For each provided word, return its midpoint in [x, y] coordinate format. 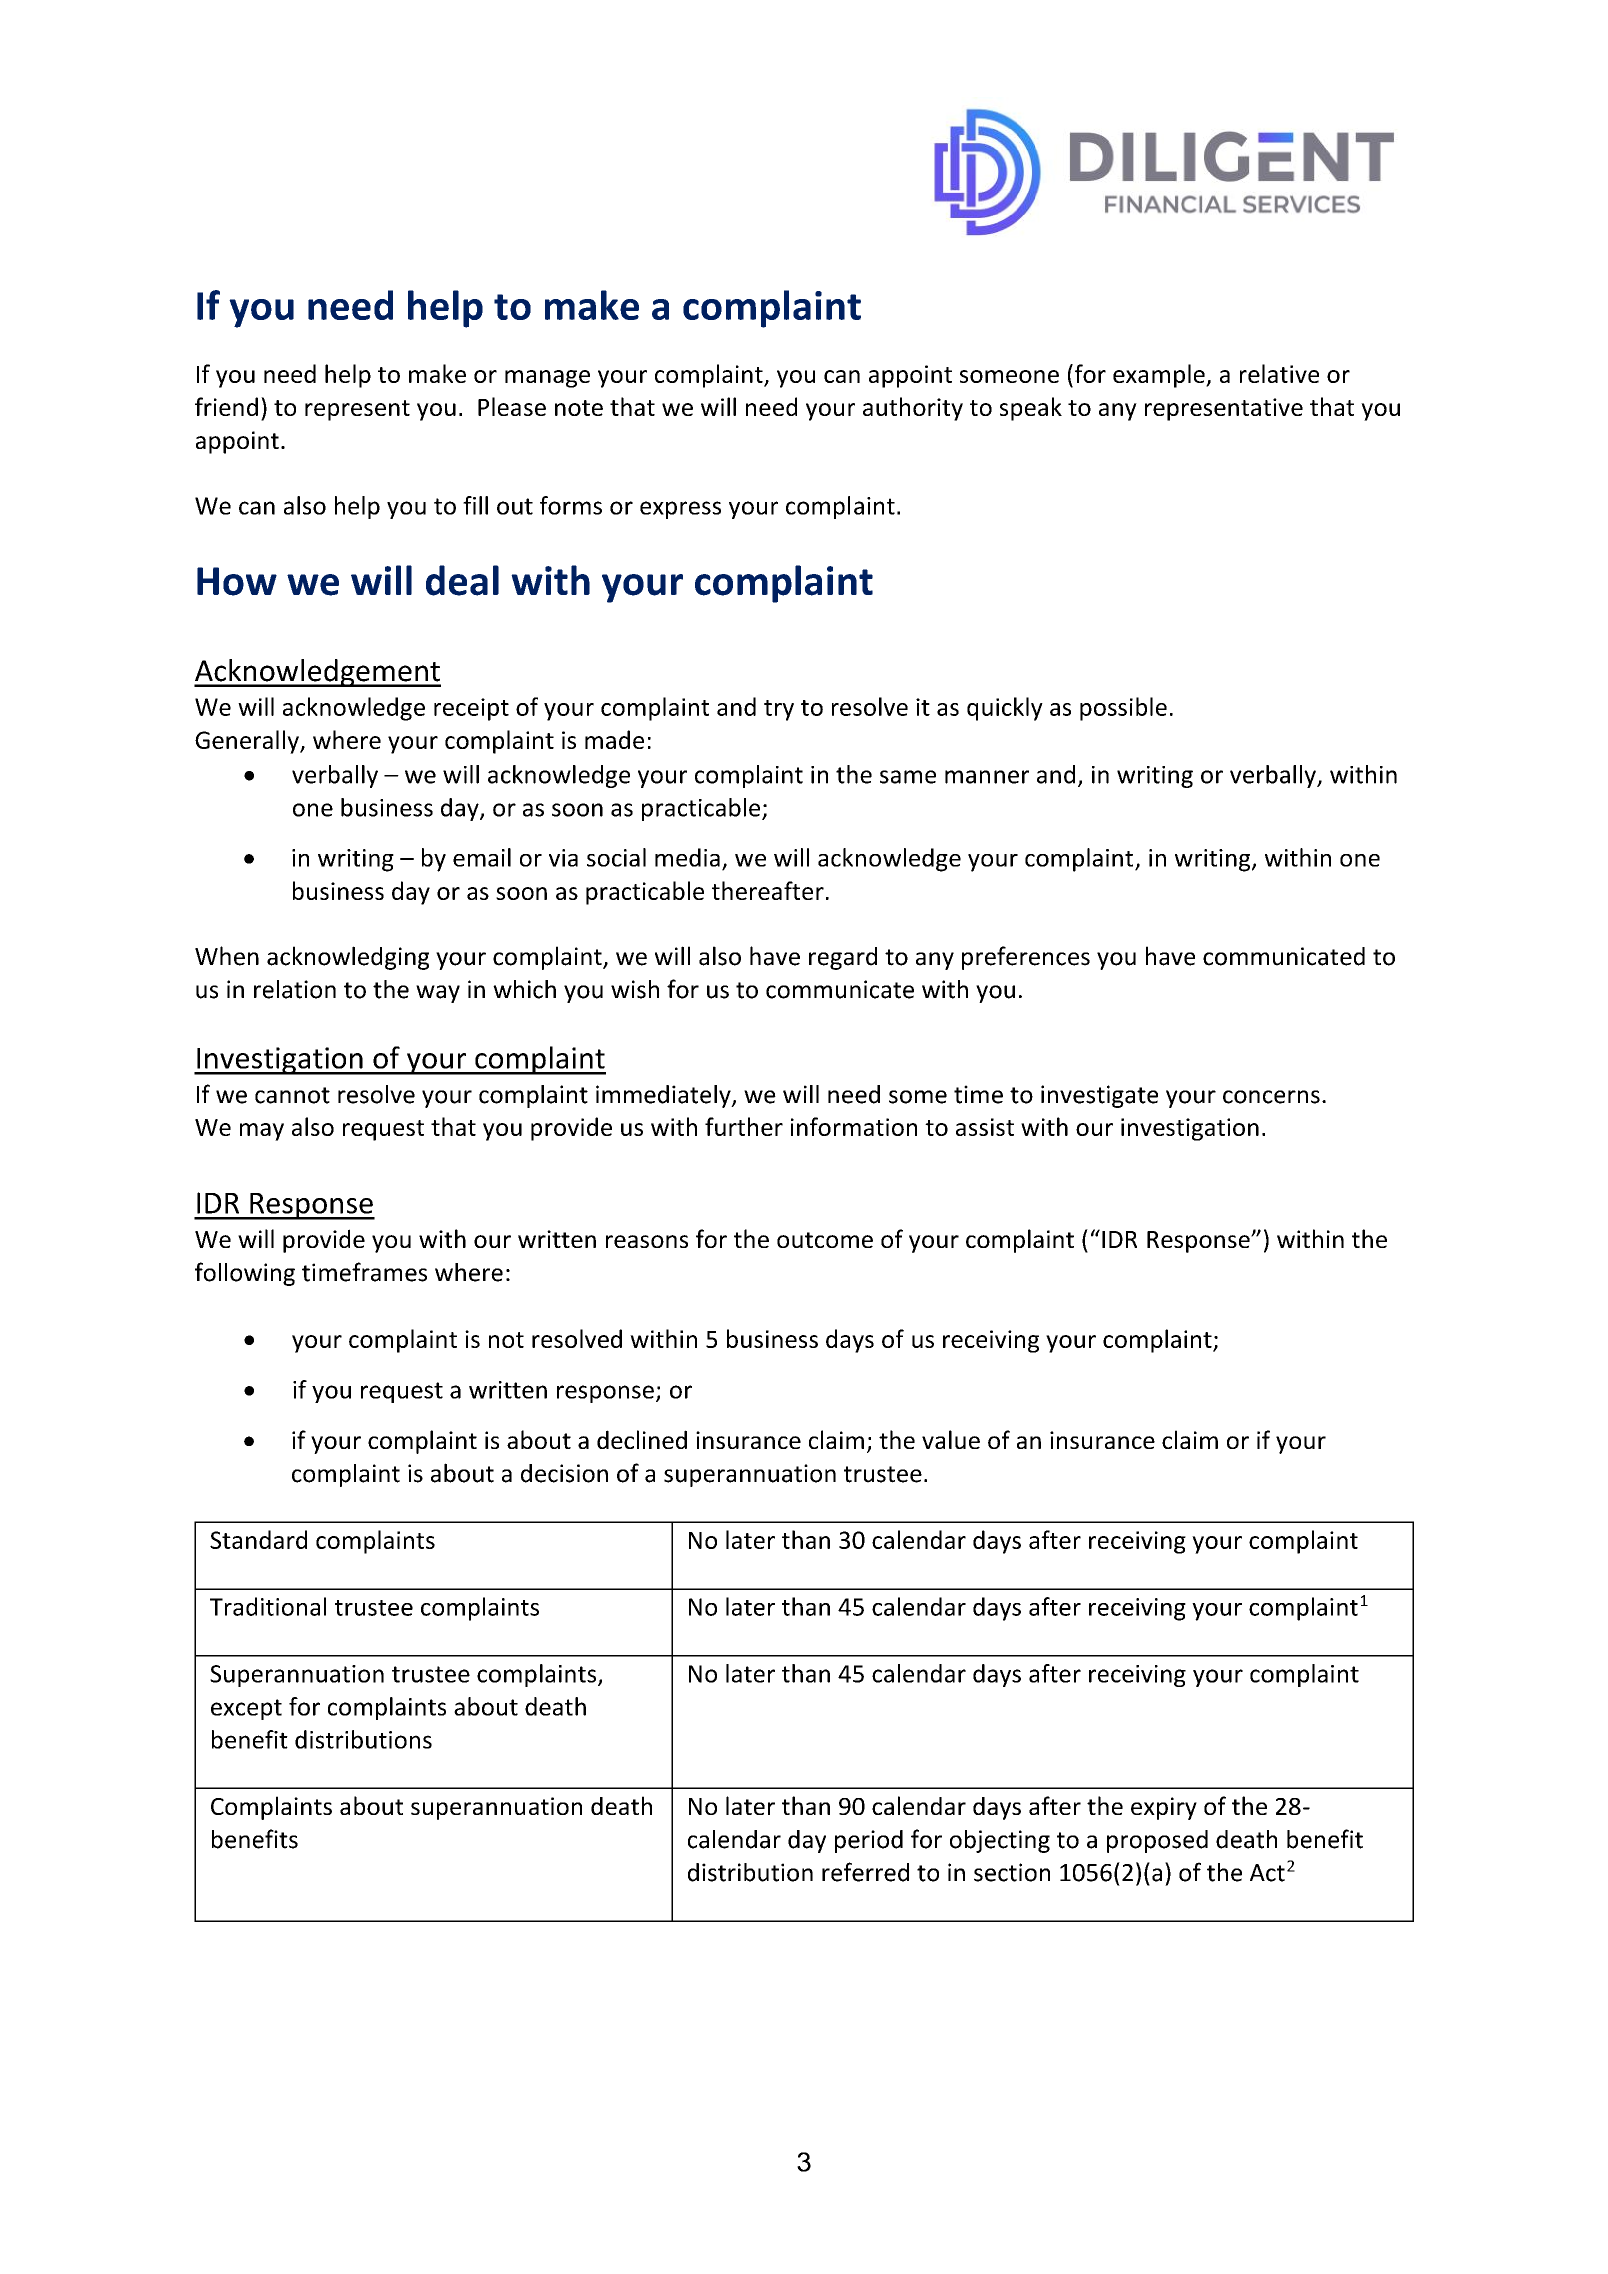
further [744, 1126]
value [951, 1439]
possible [1123, 709]
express [680, 510]
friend [226, 406]
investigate [1099, 1096]
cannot [292, 1095]
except [246, 1709]
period [869, 1841]
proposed [1157, 1841]
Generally [248, 742]
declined [642, 1439]
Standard [258, 1539]
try [779, 710]
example [1160, 376]
